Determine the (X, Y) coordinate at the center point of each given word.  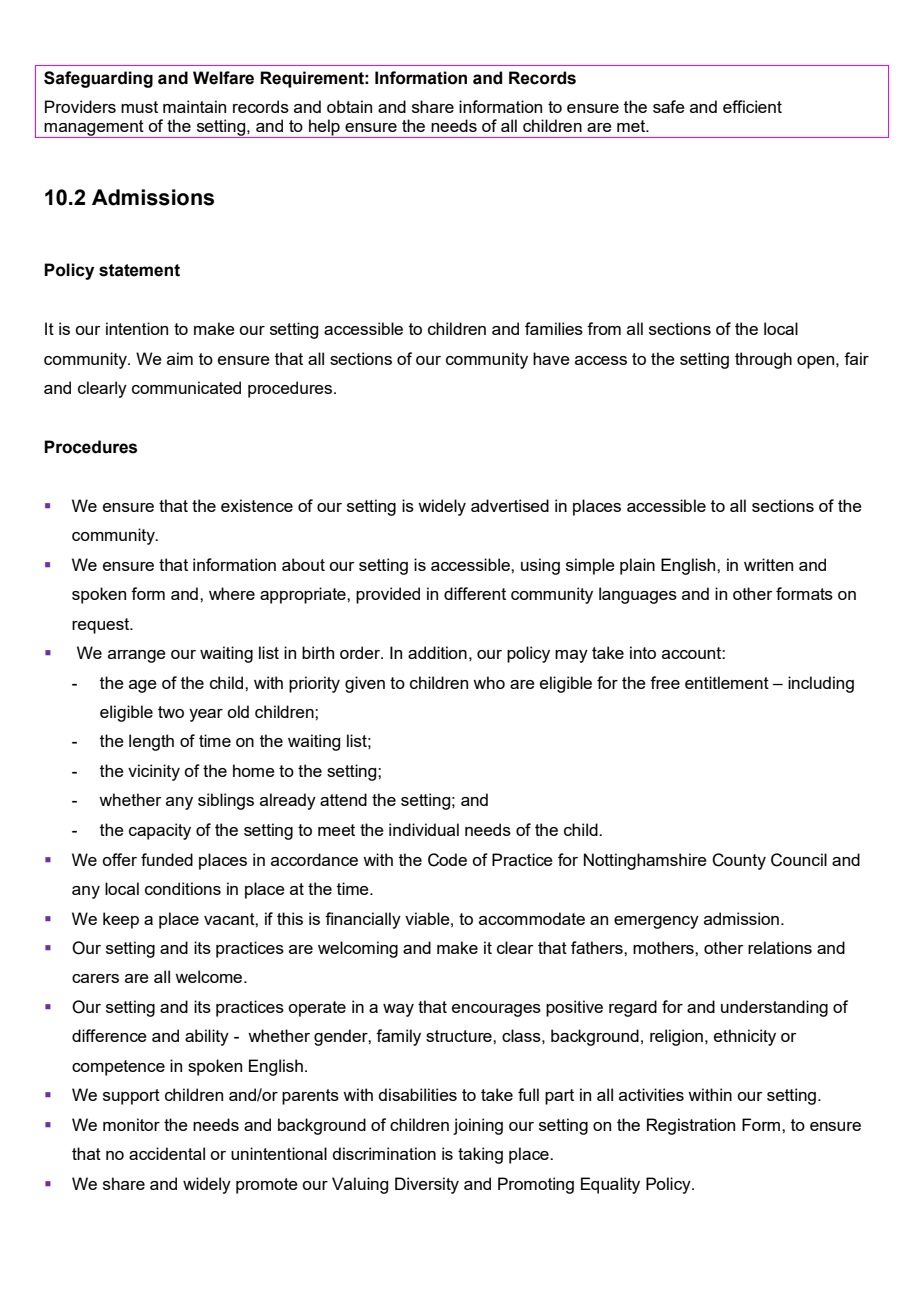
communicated (186, 387)
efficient (752, 106)
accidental (167, 1153)
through (763, 360)
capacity (160, 831)
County (739, 861)
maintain (194, 106)
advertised (510, 505)
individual (424, 829)
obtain (349, 106)
